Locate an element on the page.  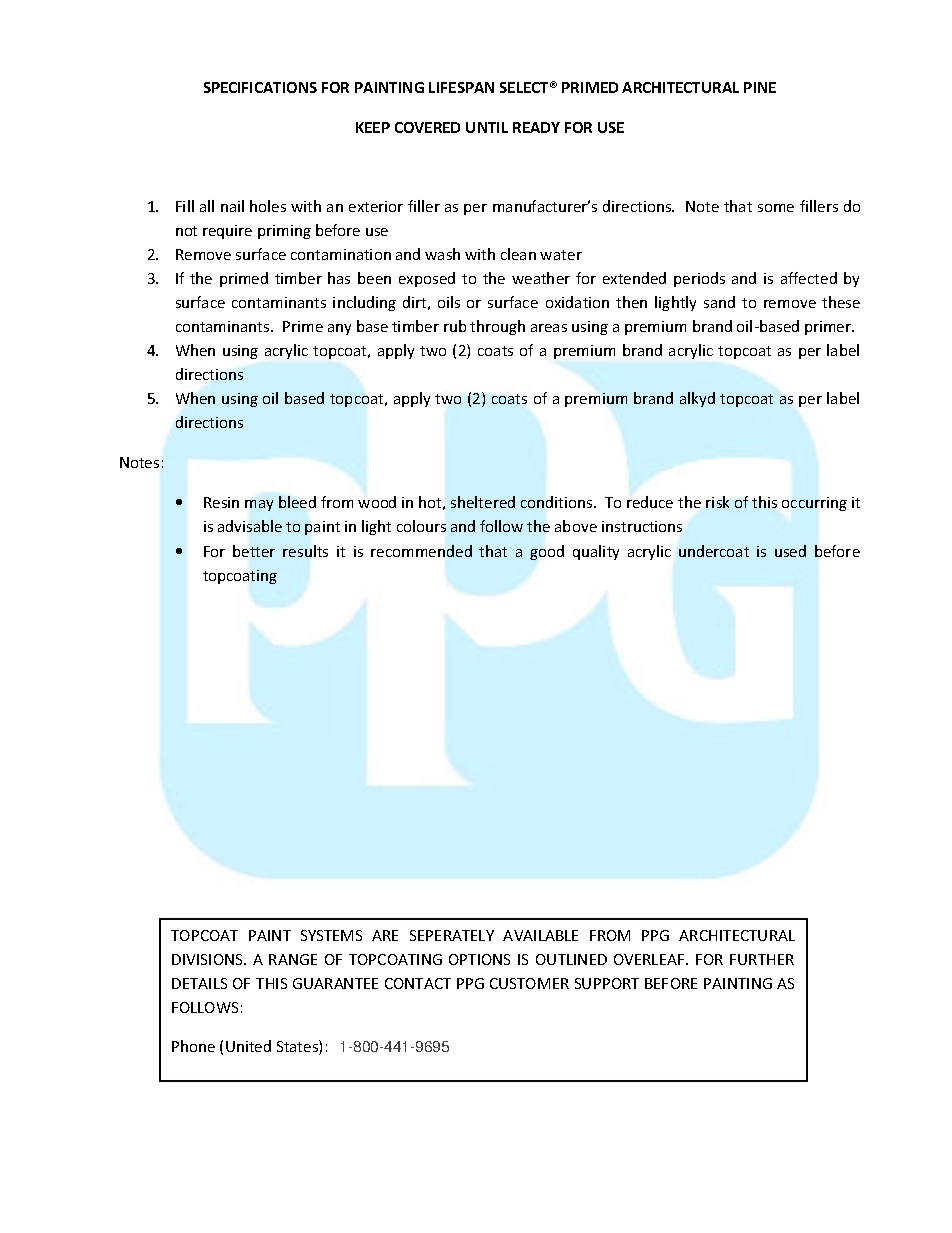
used is located at coordinates (790, 551).
